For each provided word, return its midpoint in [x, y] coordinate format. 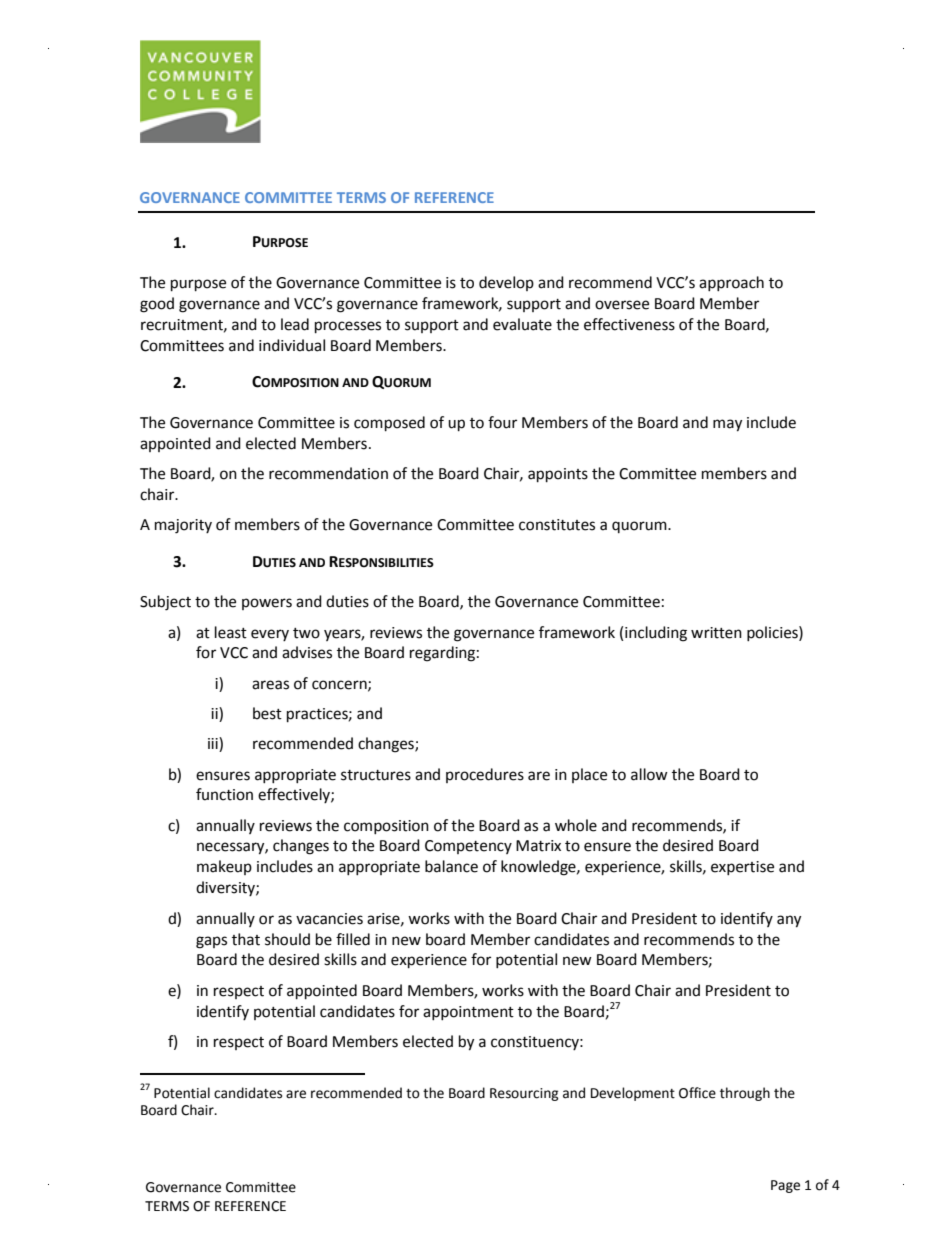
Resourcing [524, 1094]
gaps [211, 942]
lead [295, 324]
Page [785, 1186]
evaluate [522, 324]
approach [731, 283]
